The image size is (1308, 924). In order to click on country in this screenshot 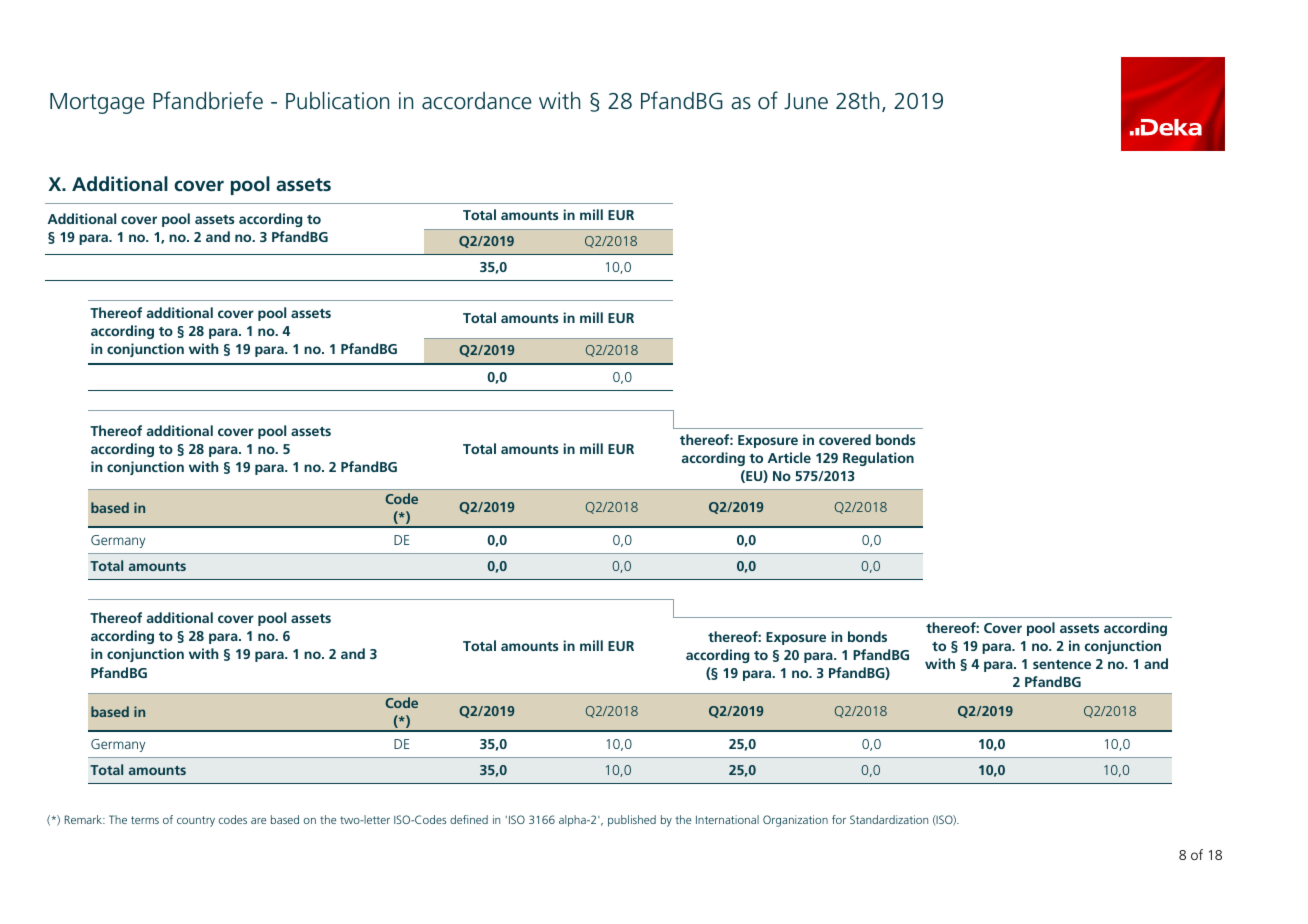, I will do `click(196, 821)`.
